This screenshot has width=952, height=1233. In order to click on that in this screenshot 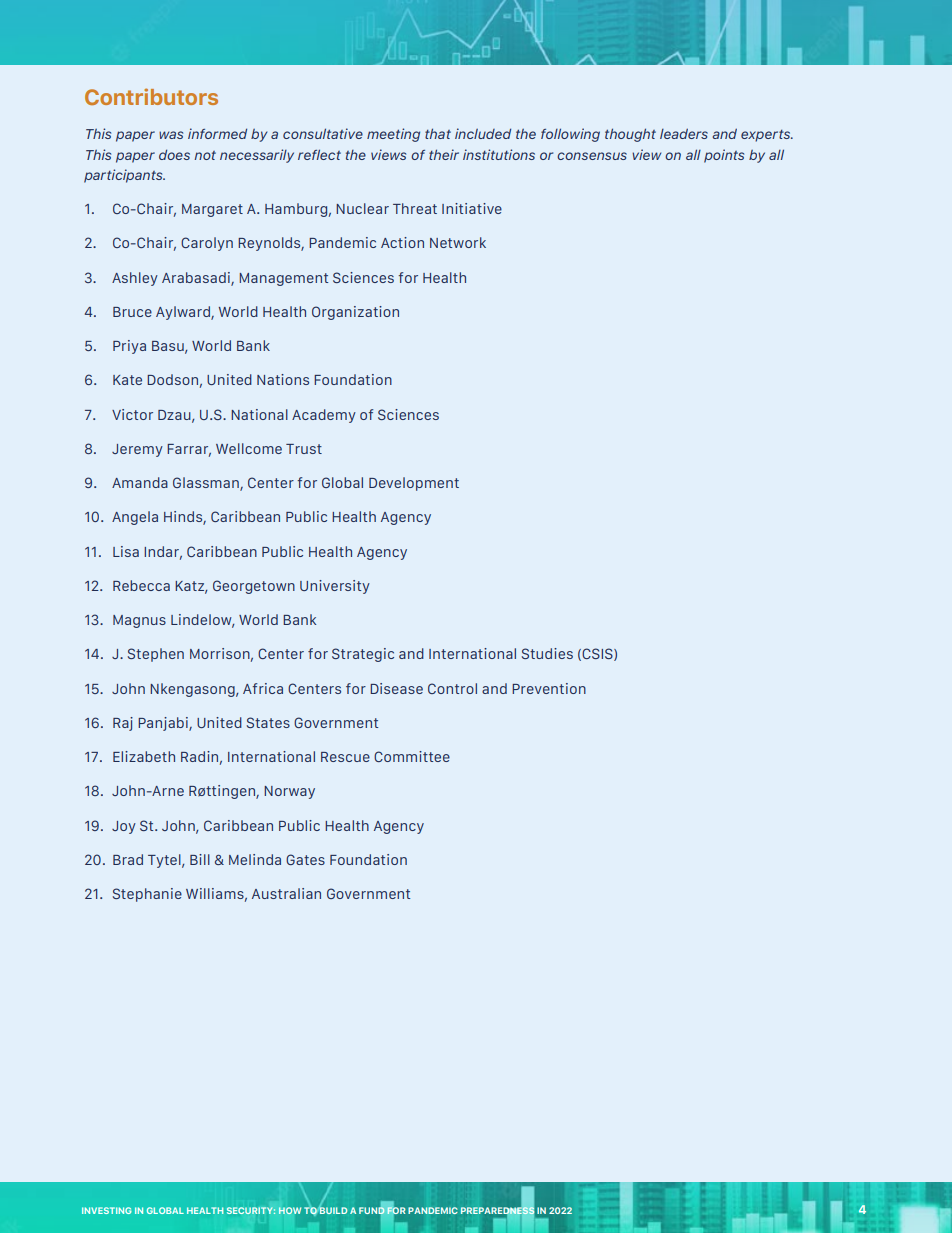, I will do `click(438, 133)`.
